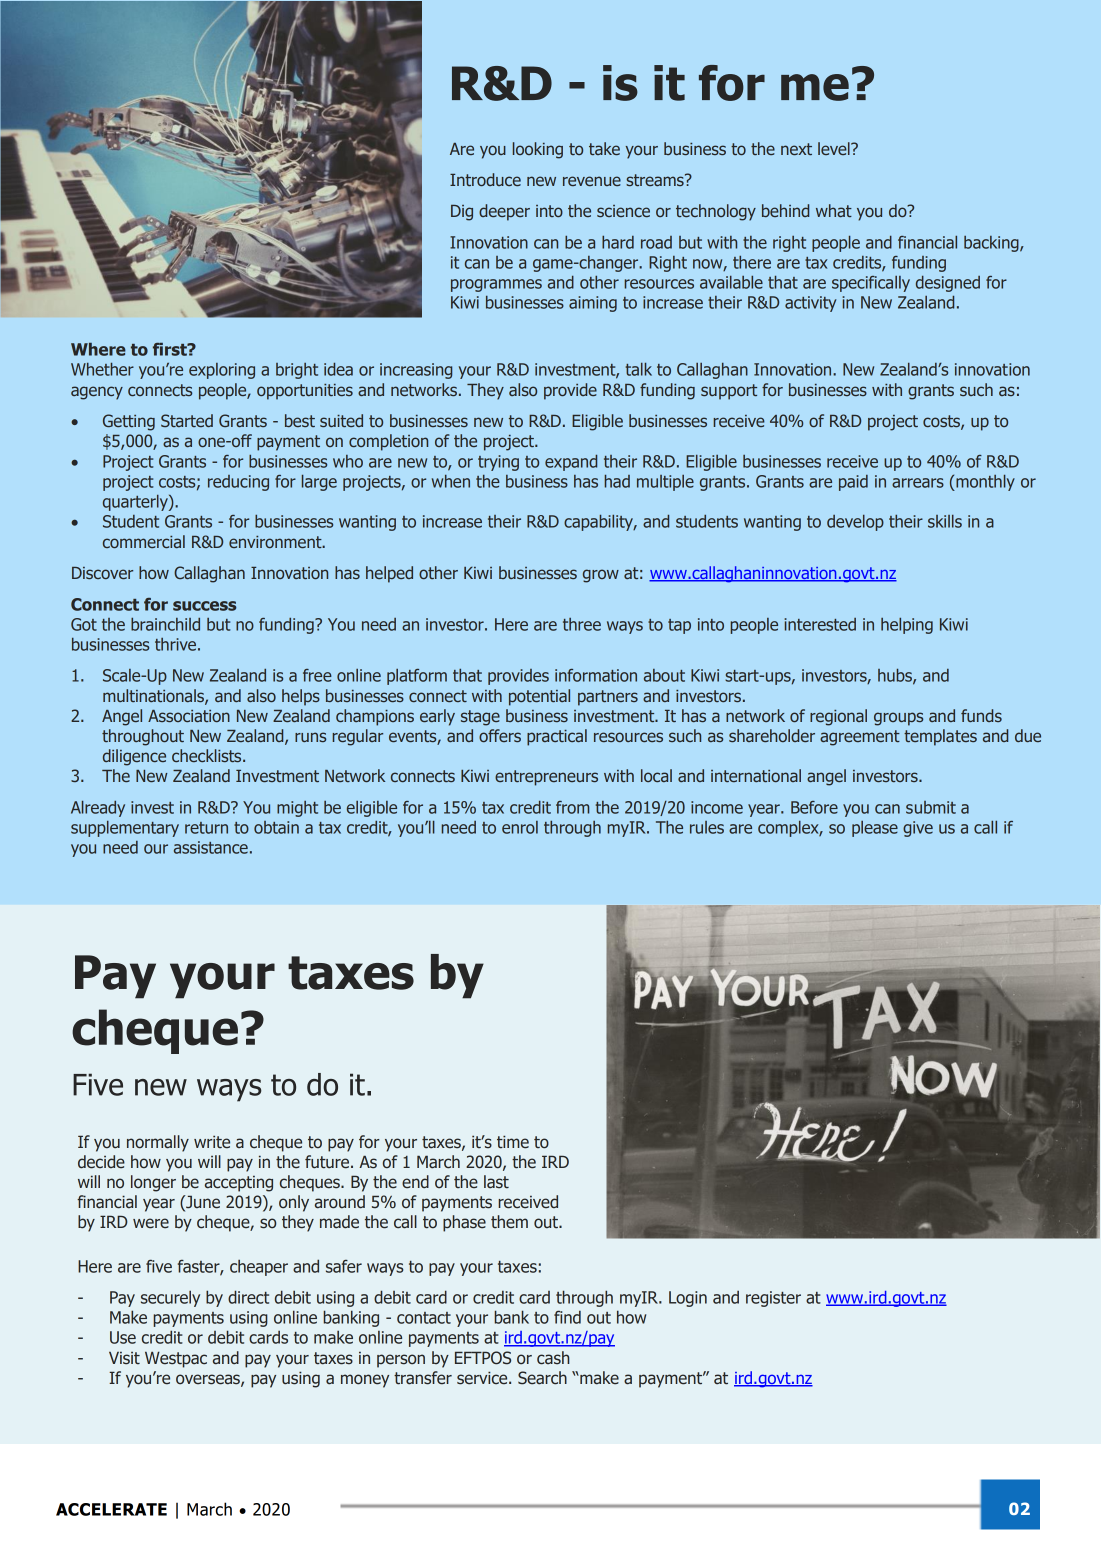  What do you see at coordinates (222, 371) in the image?
I see `exploring` at bounding box center [222, 371].
